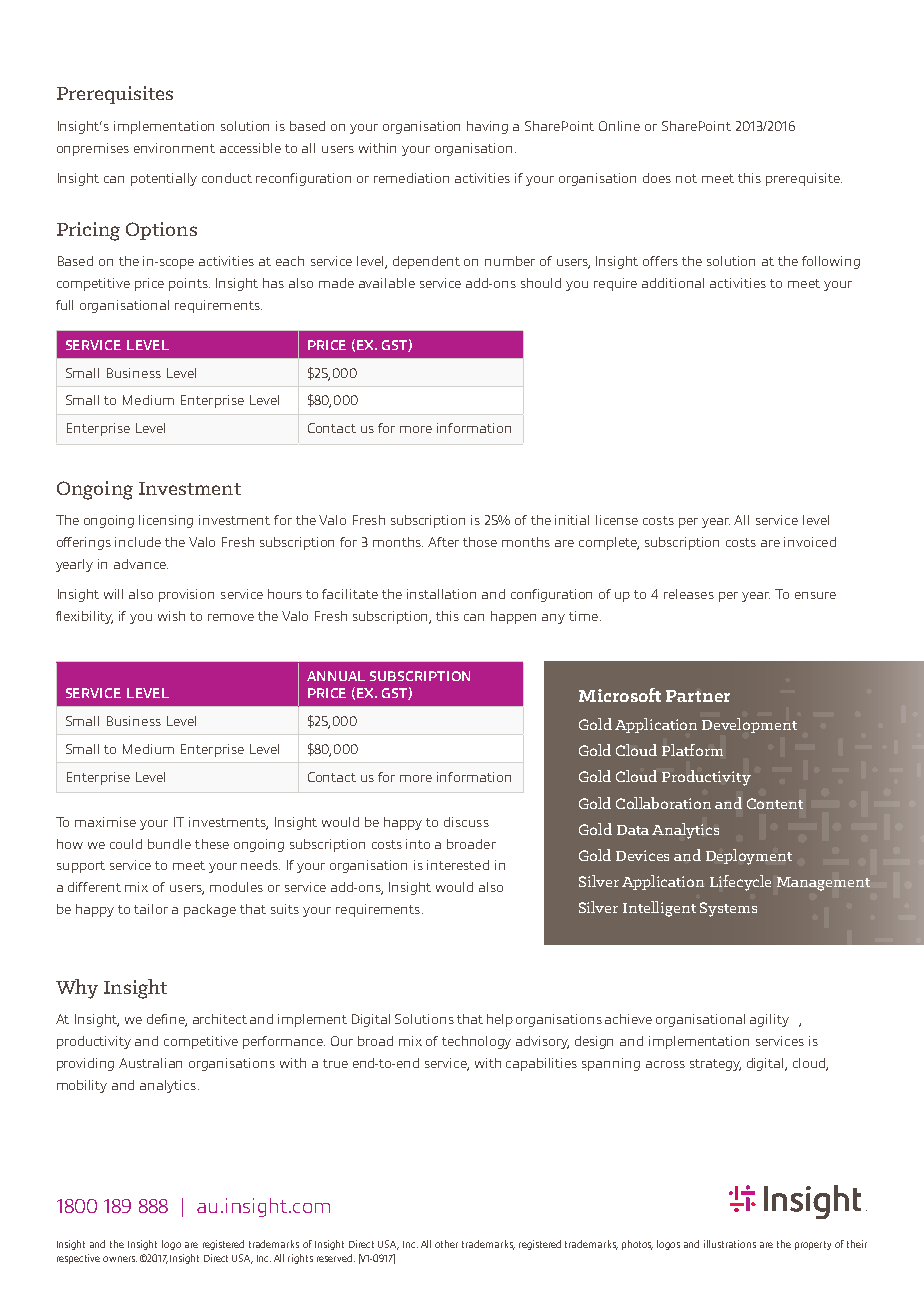 This screenshot has height=1308, width=924. I want to click on not, so click(686, 178).
